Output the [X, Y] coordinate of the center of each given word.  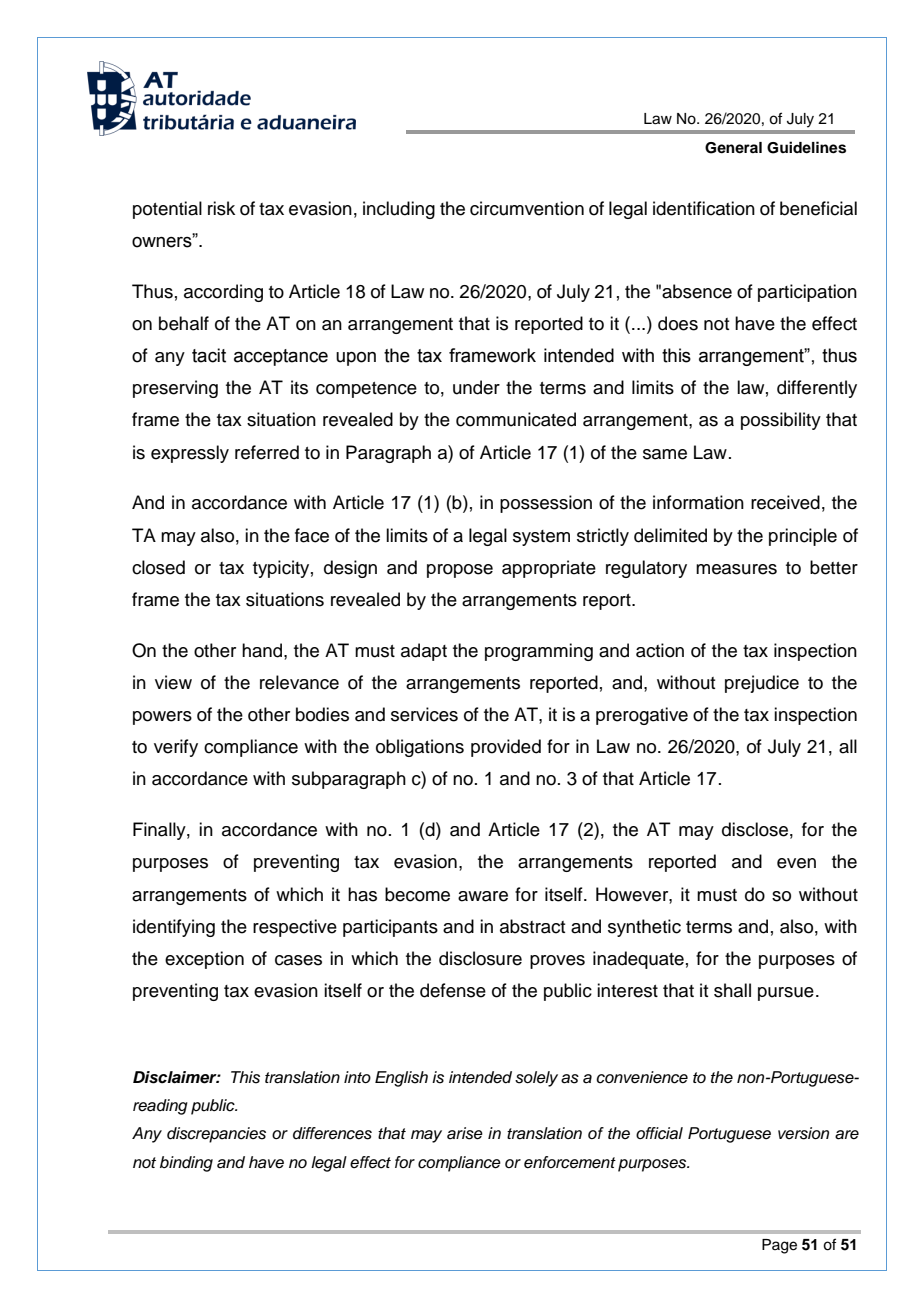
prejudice [762, 684]
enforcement [570, 1162]
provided [506, 748]
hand [263, 650]
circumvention [527, 208]
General [733, 148]
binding [186, 1164]
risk [221, 208]
